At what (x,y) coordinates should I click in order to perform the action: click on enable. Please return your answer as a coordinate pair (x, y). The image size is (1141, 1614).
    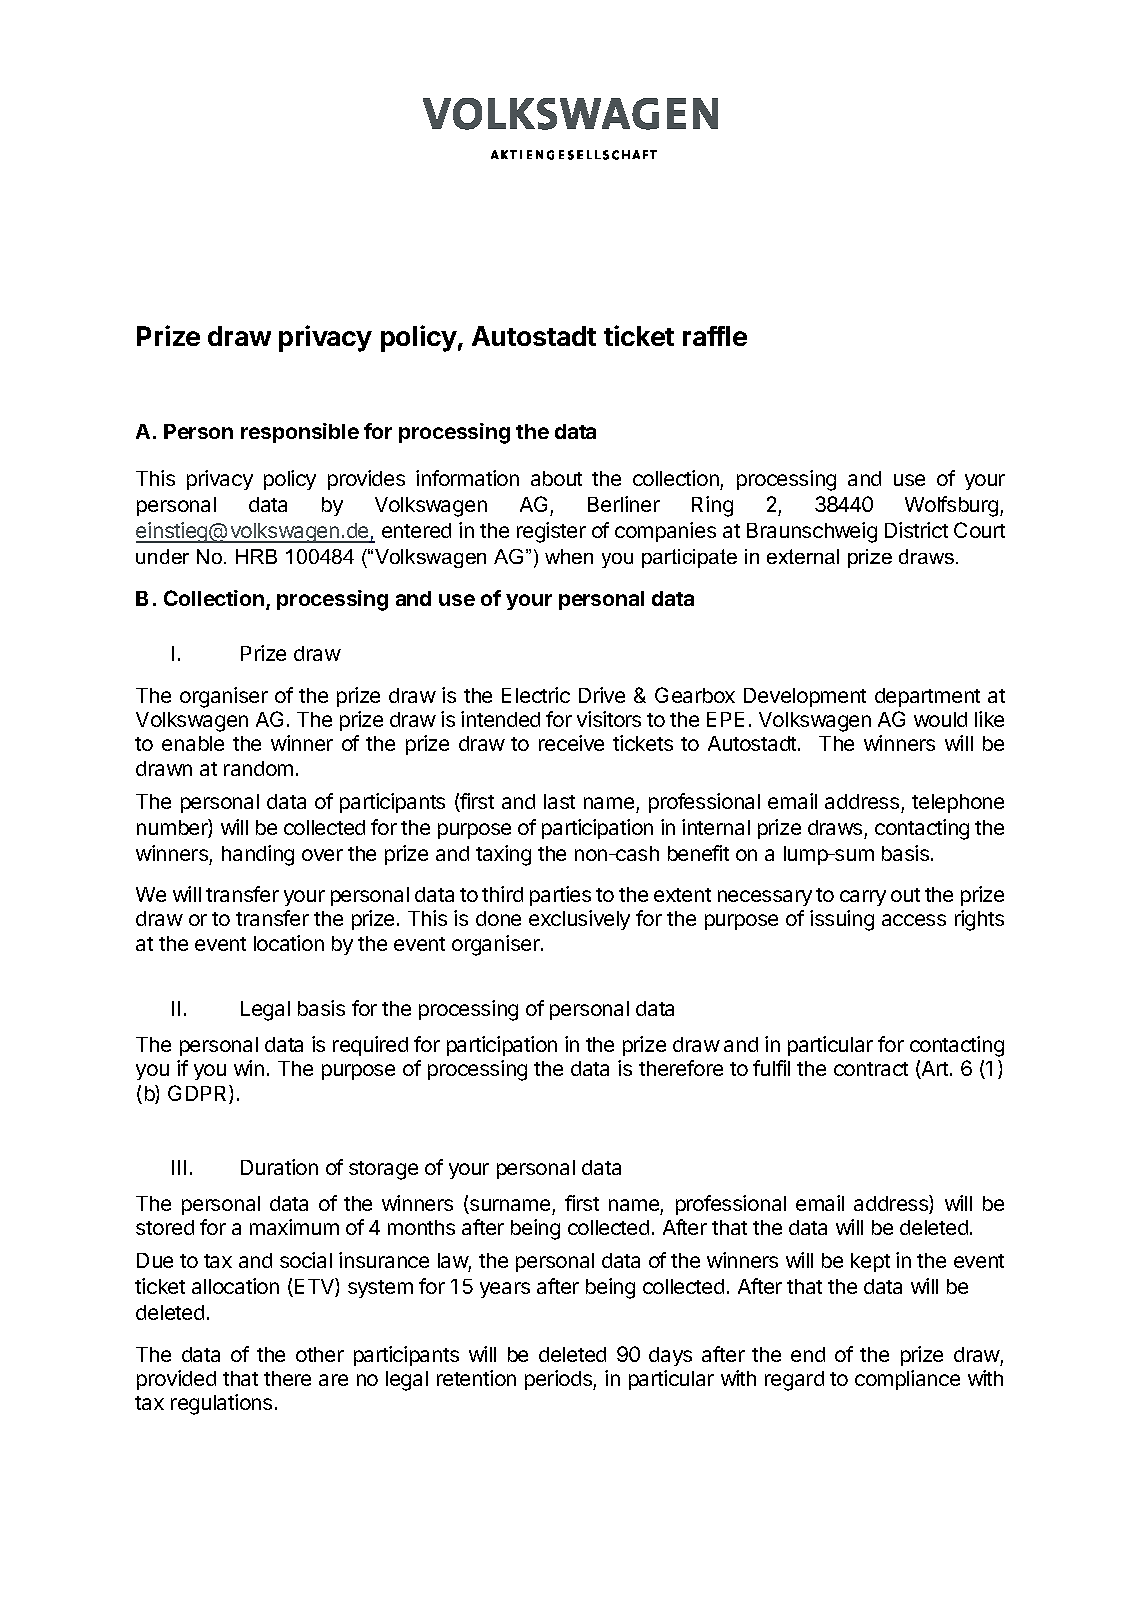
    Looking at the image, I should click on (193, 743).
